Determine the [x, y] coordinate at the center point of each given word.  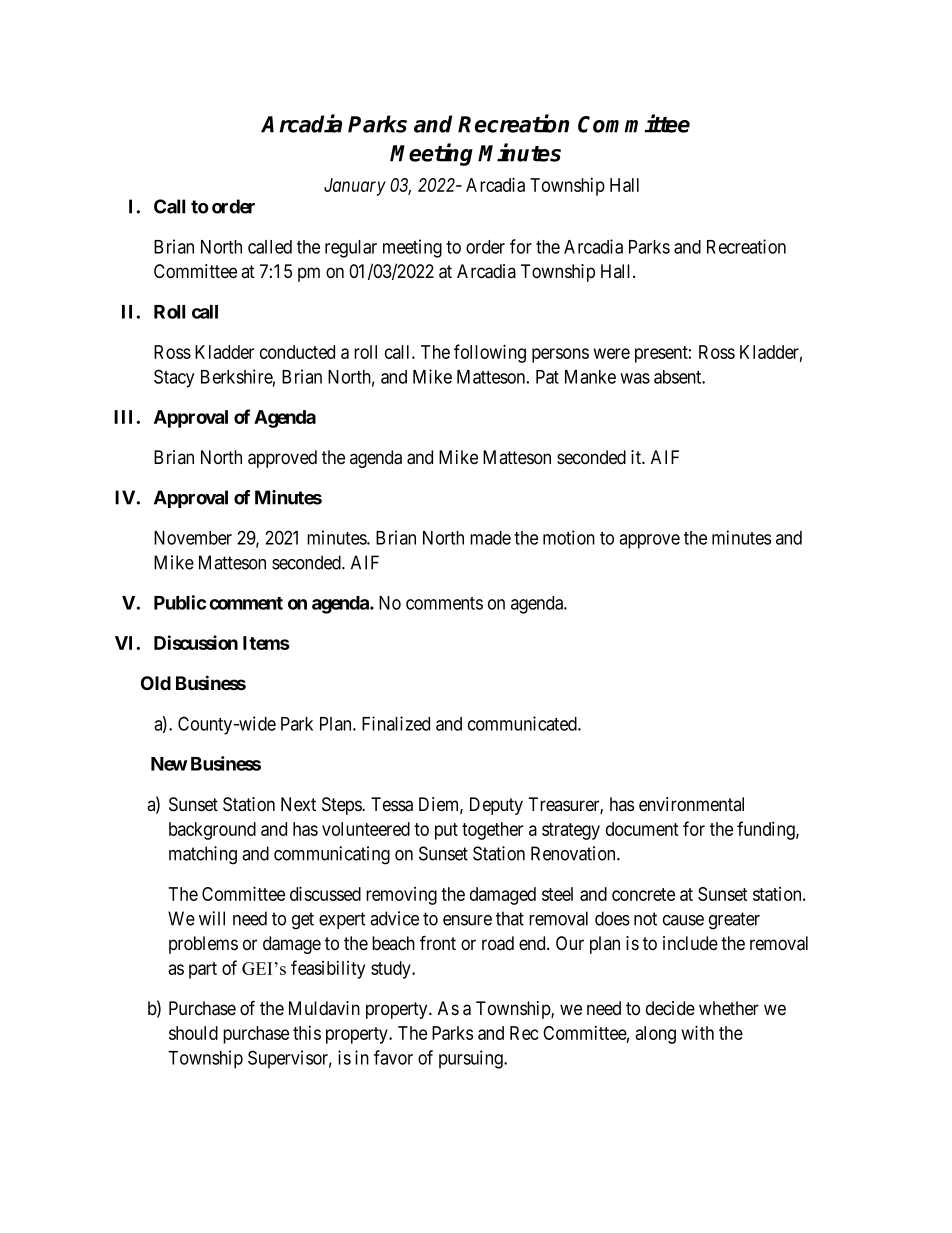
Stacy [174, 378]
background [212, 831]
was [635, 378]
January [355, 187]
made [490, 538]
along [655, 1035]
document [642, 829]
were [612, 353]
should [193, 1033]
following [490, 353]
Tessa [392, 804]
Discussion [196, 642]
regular [351, 249]
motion [569, 537]
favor [393, 1057]
